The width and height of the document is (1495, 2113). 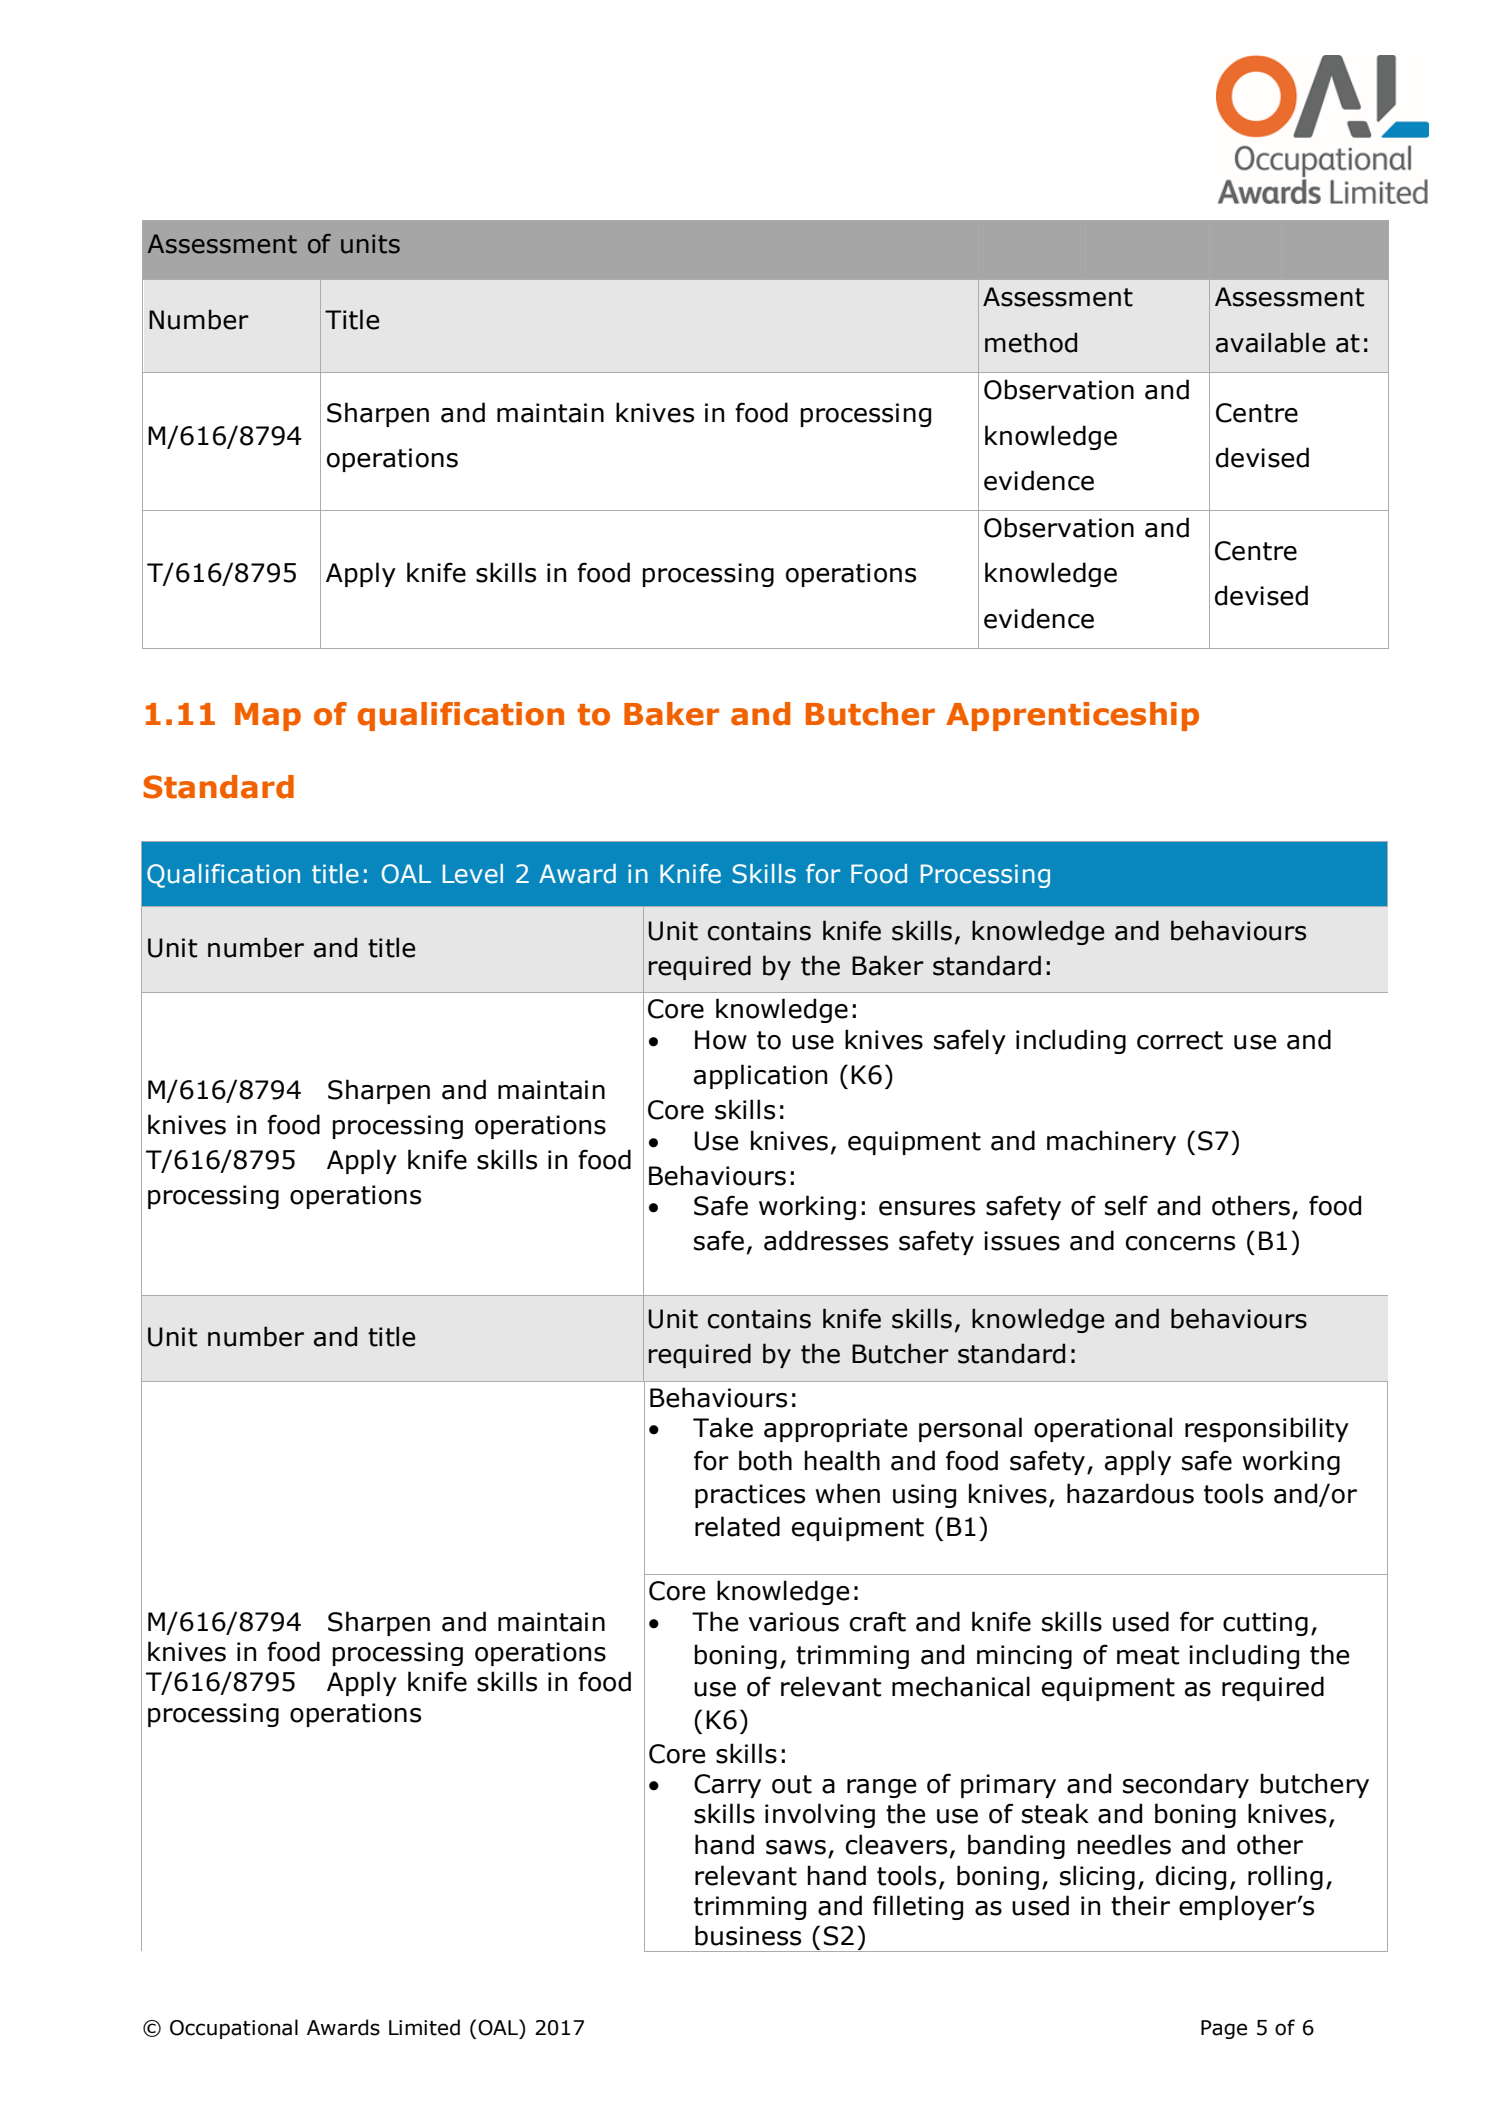 What do you see at coordinates (794, 1622) in the document?
I see `various` at bounding box center [794, 1622].
